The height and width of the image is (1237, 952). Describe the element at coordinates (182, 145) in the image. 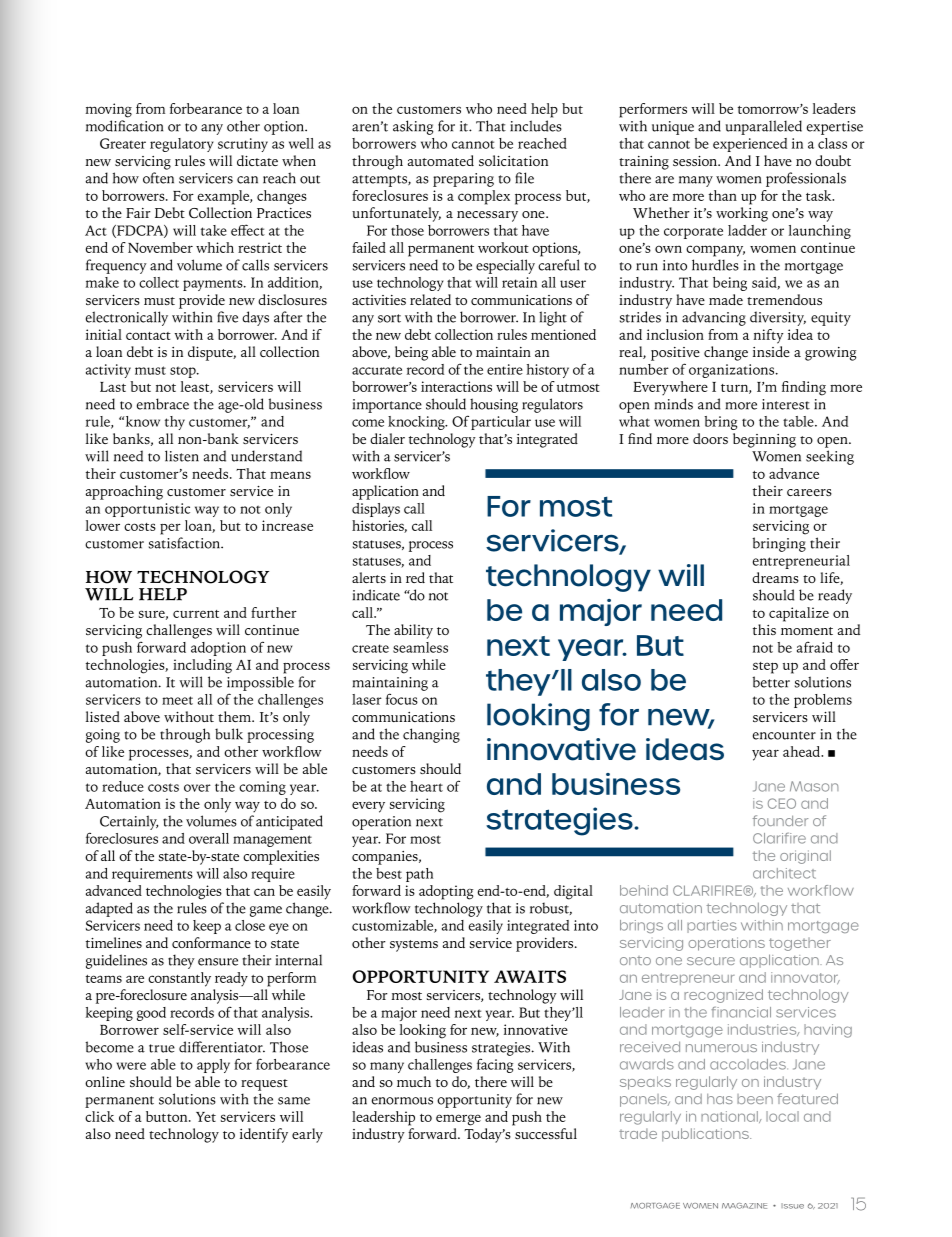

I see `regulatory` at that location.
